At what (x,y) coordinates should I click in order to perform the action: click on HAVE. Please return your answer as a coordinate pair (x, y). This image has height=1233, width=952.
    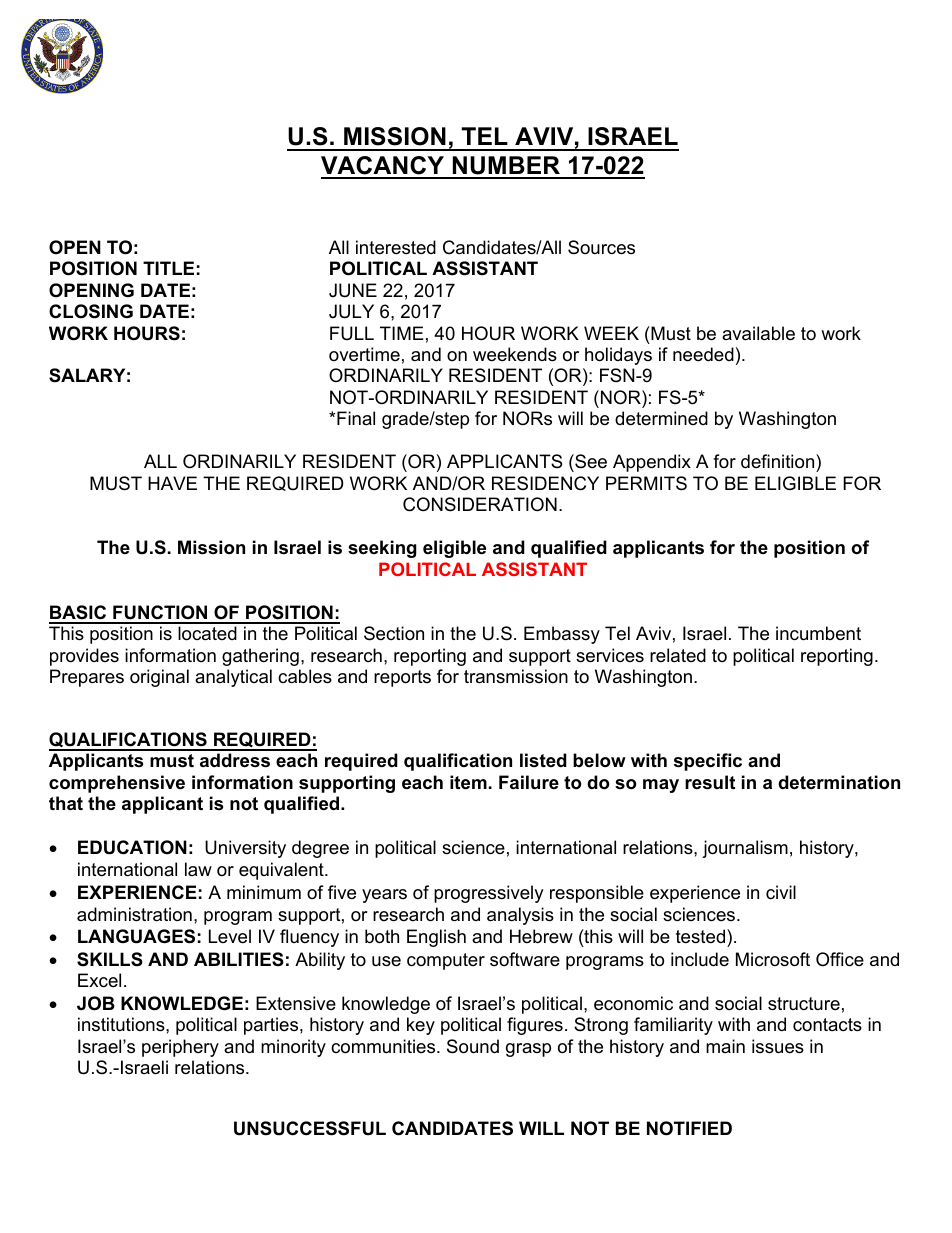
    Looking at the image, I should click on (172, 483).
